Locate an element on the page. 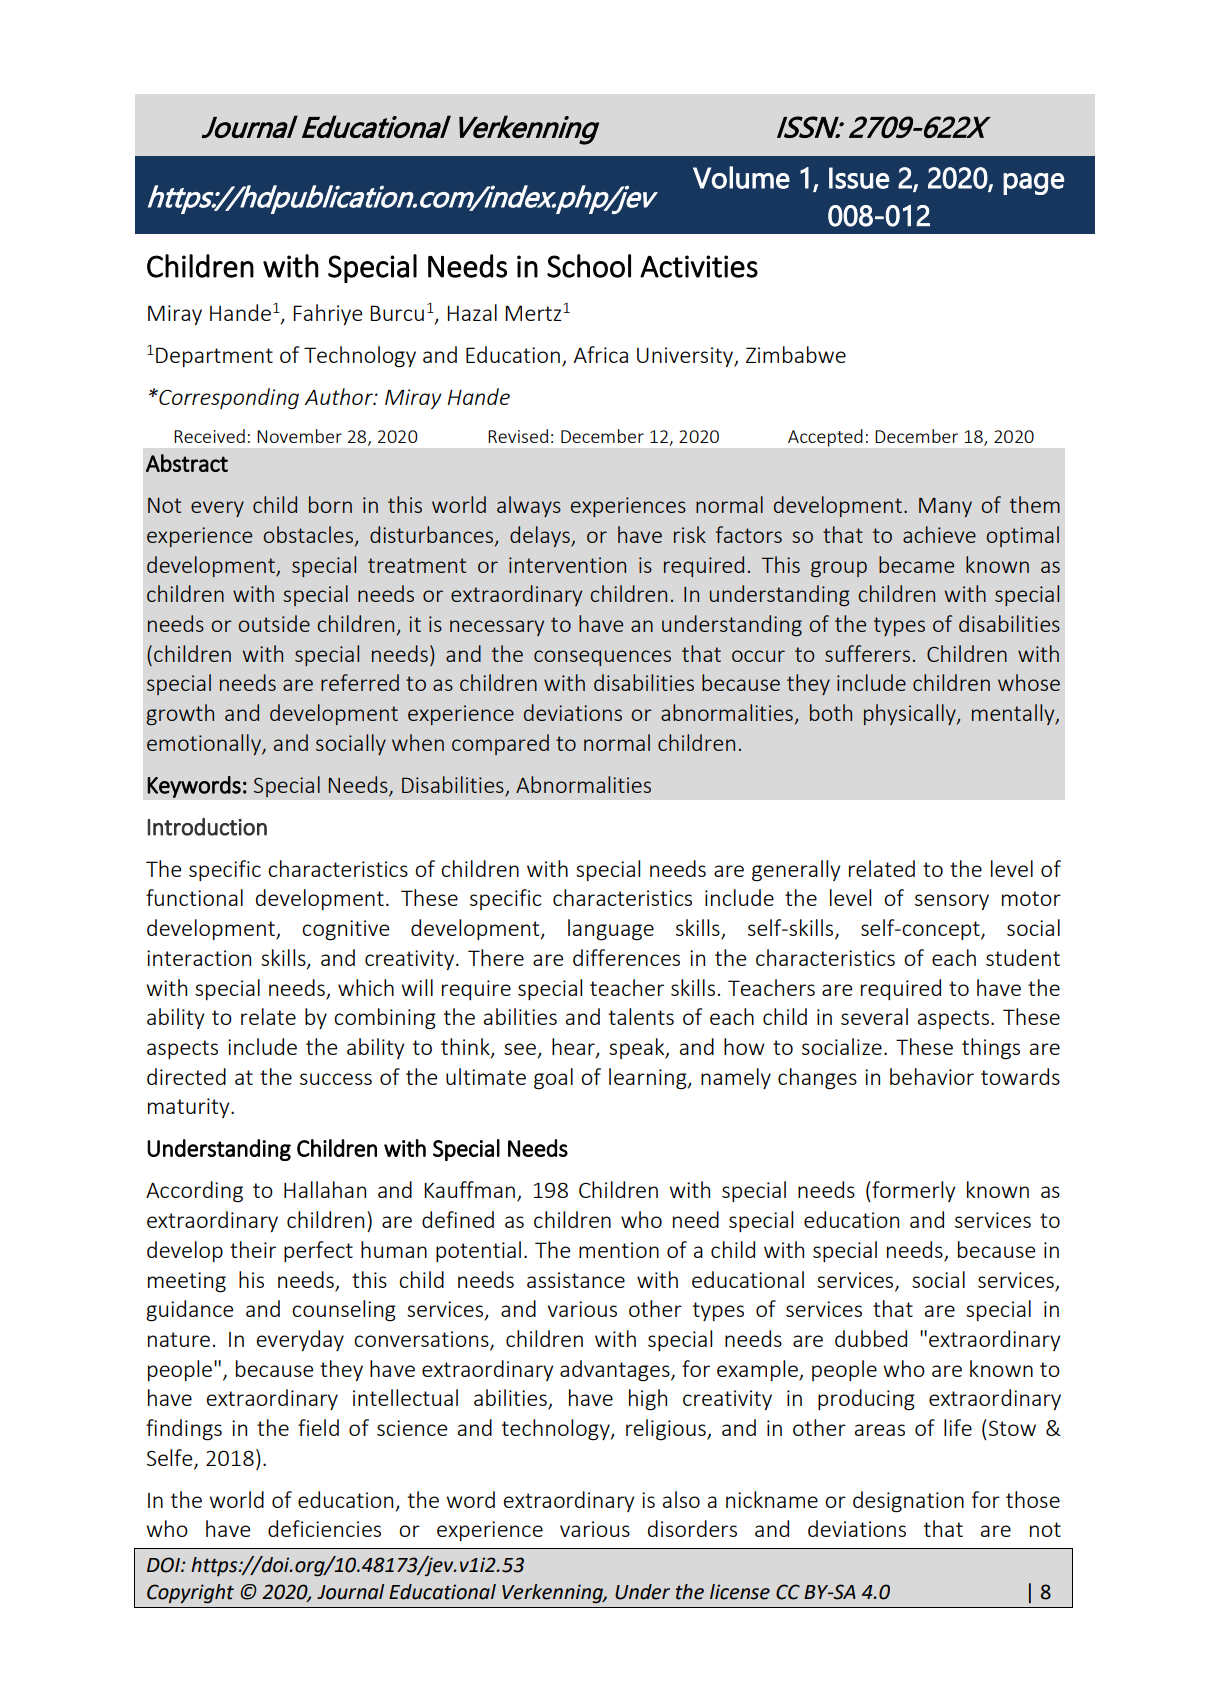 The width and height of the page is (1207, 1708). became is located at coordinates (916, 564).
